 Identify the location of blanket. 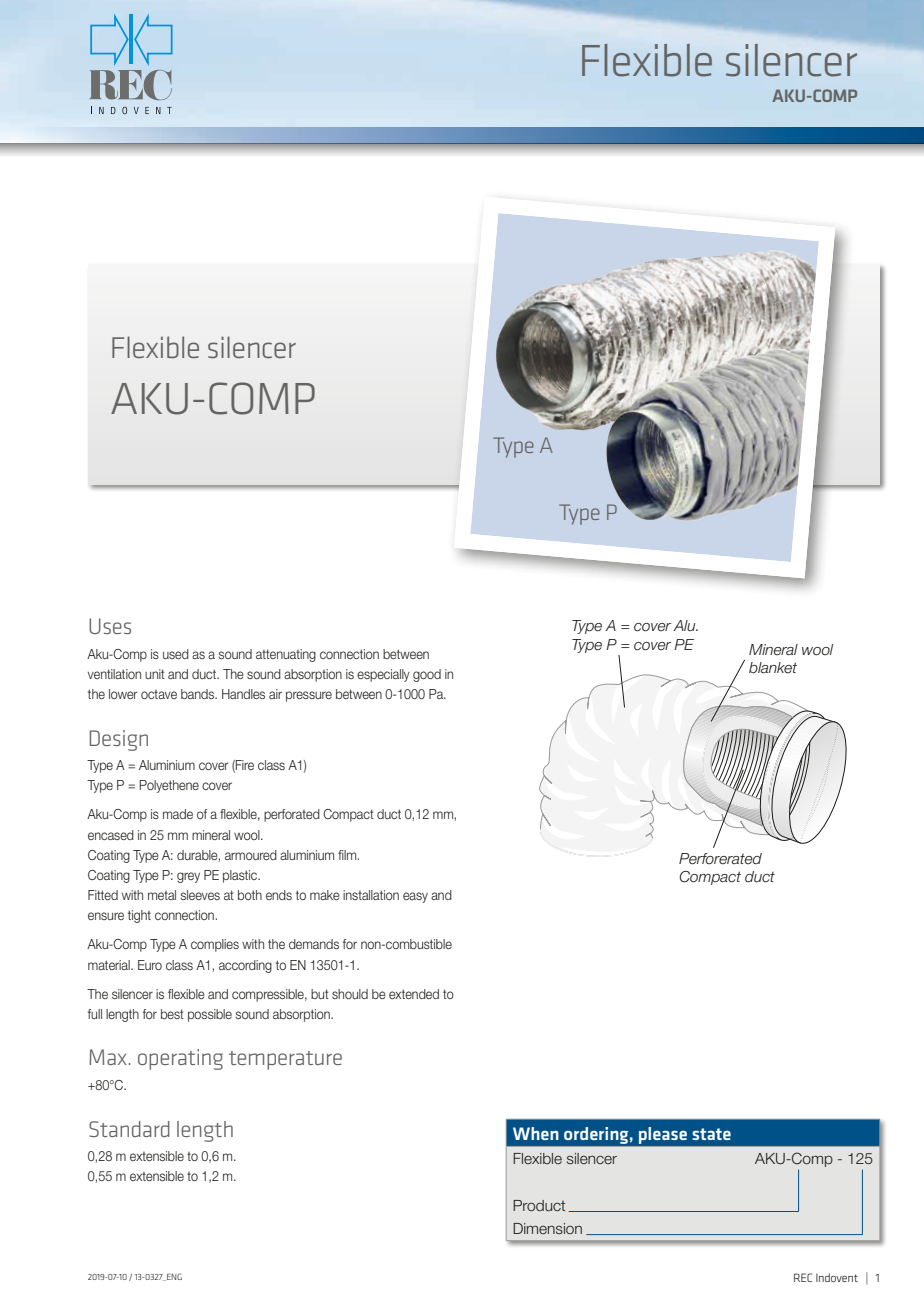
(773, 668).
